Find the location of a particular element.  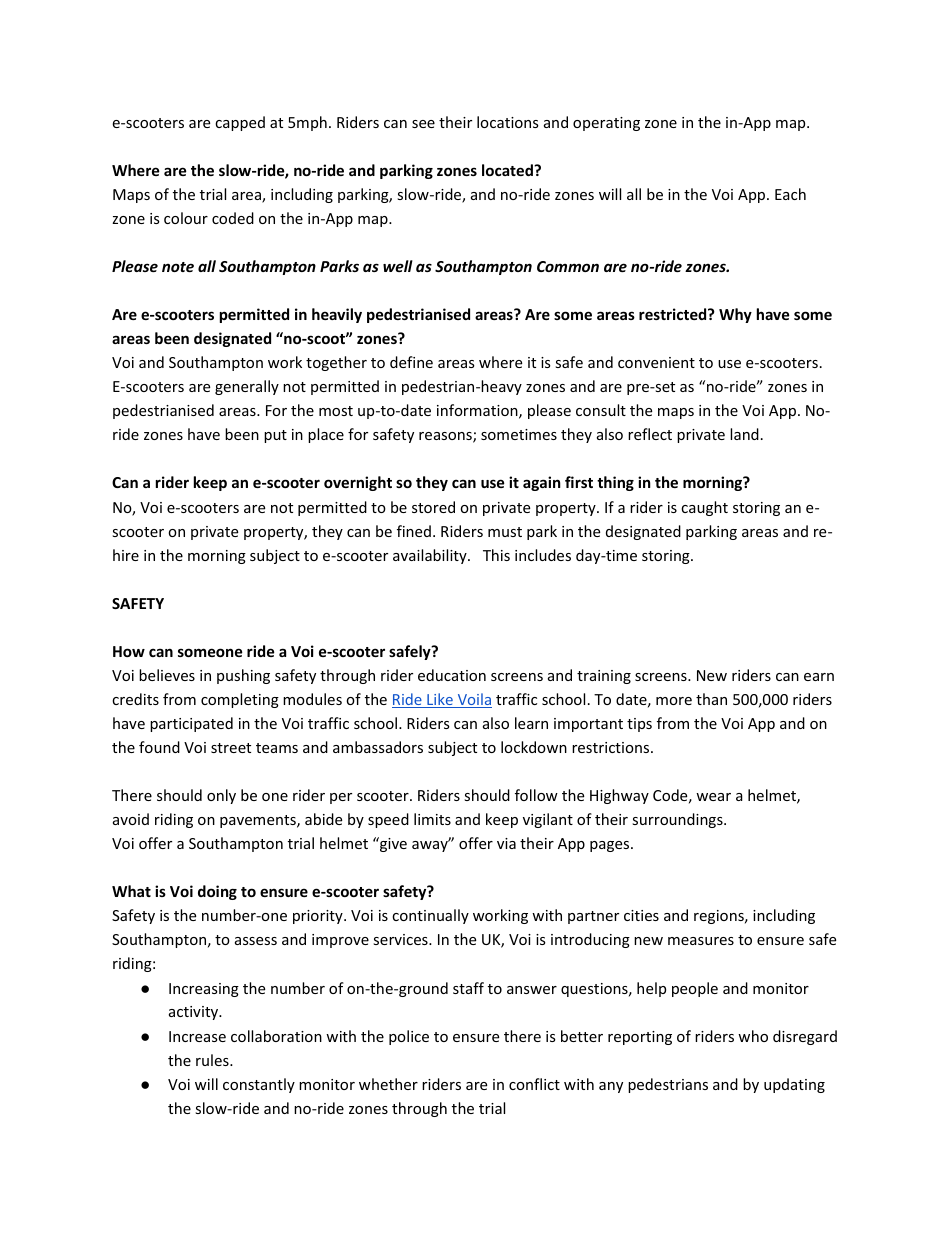

only is located at coordinates (221, 796).
